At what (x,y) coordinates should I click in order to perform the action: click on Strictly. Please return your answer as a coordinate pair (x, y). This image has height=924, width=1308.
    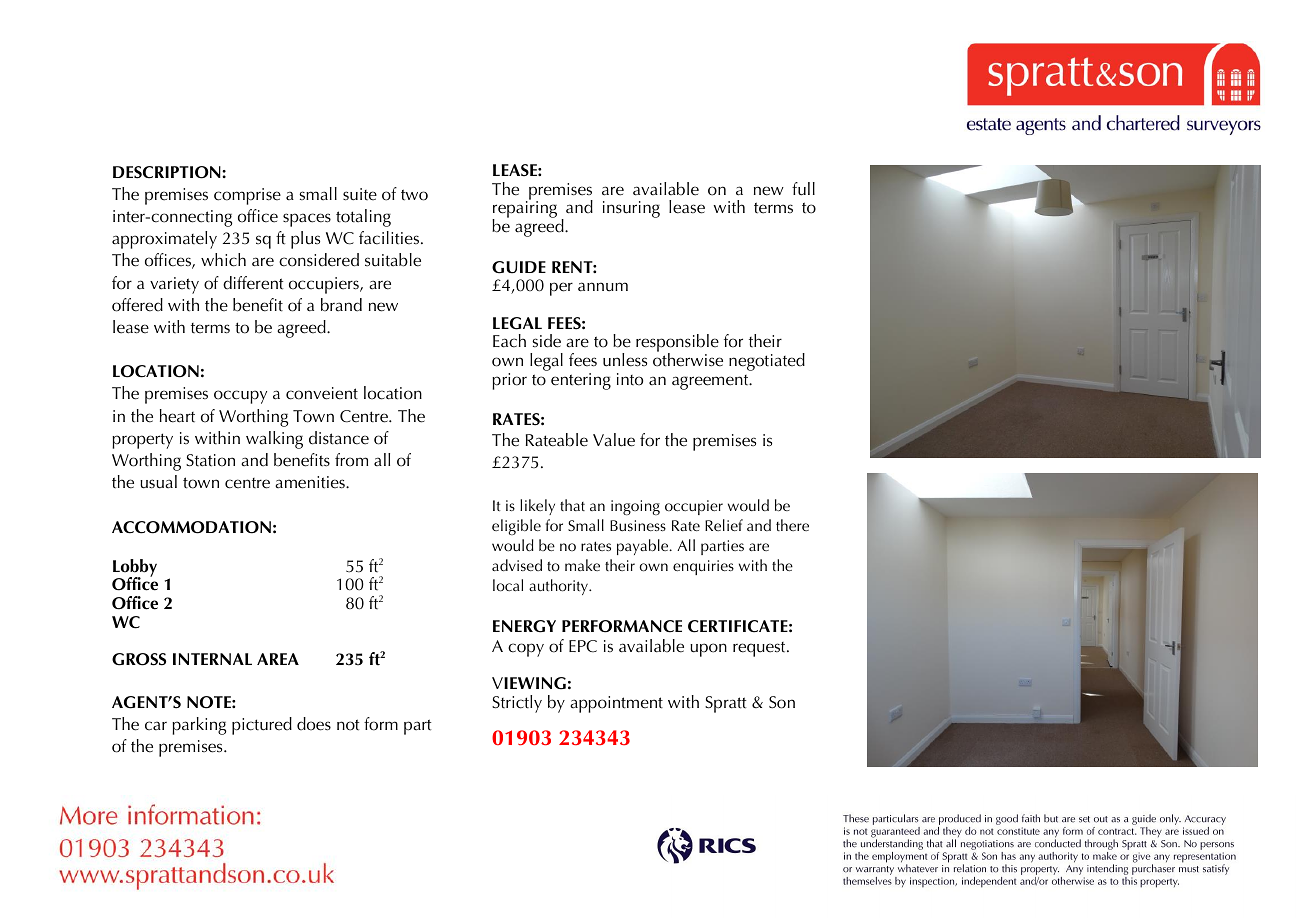
    Looking at the image, I should click on (517, 704).
